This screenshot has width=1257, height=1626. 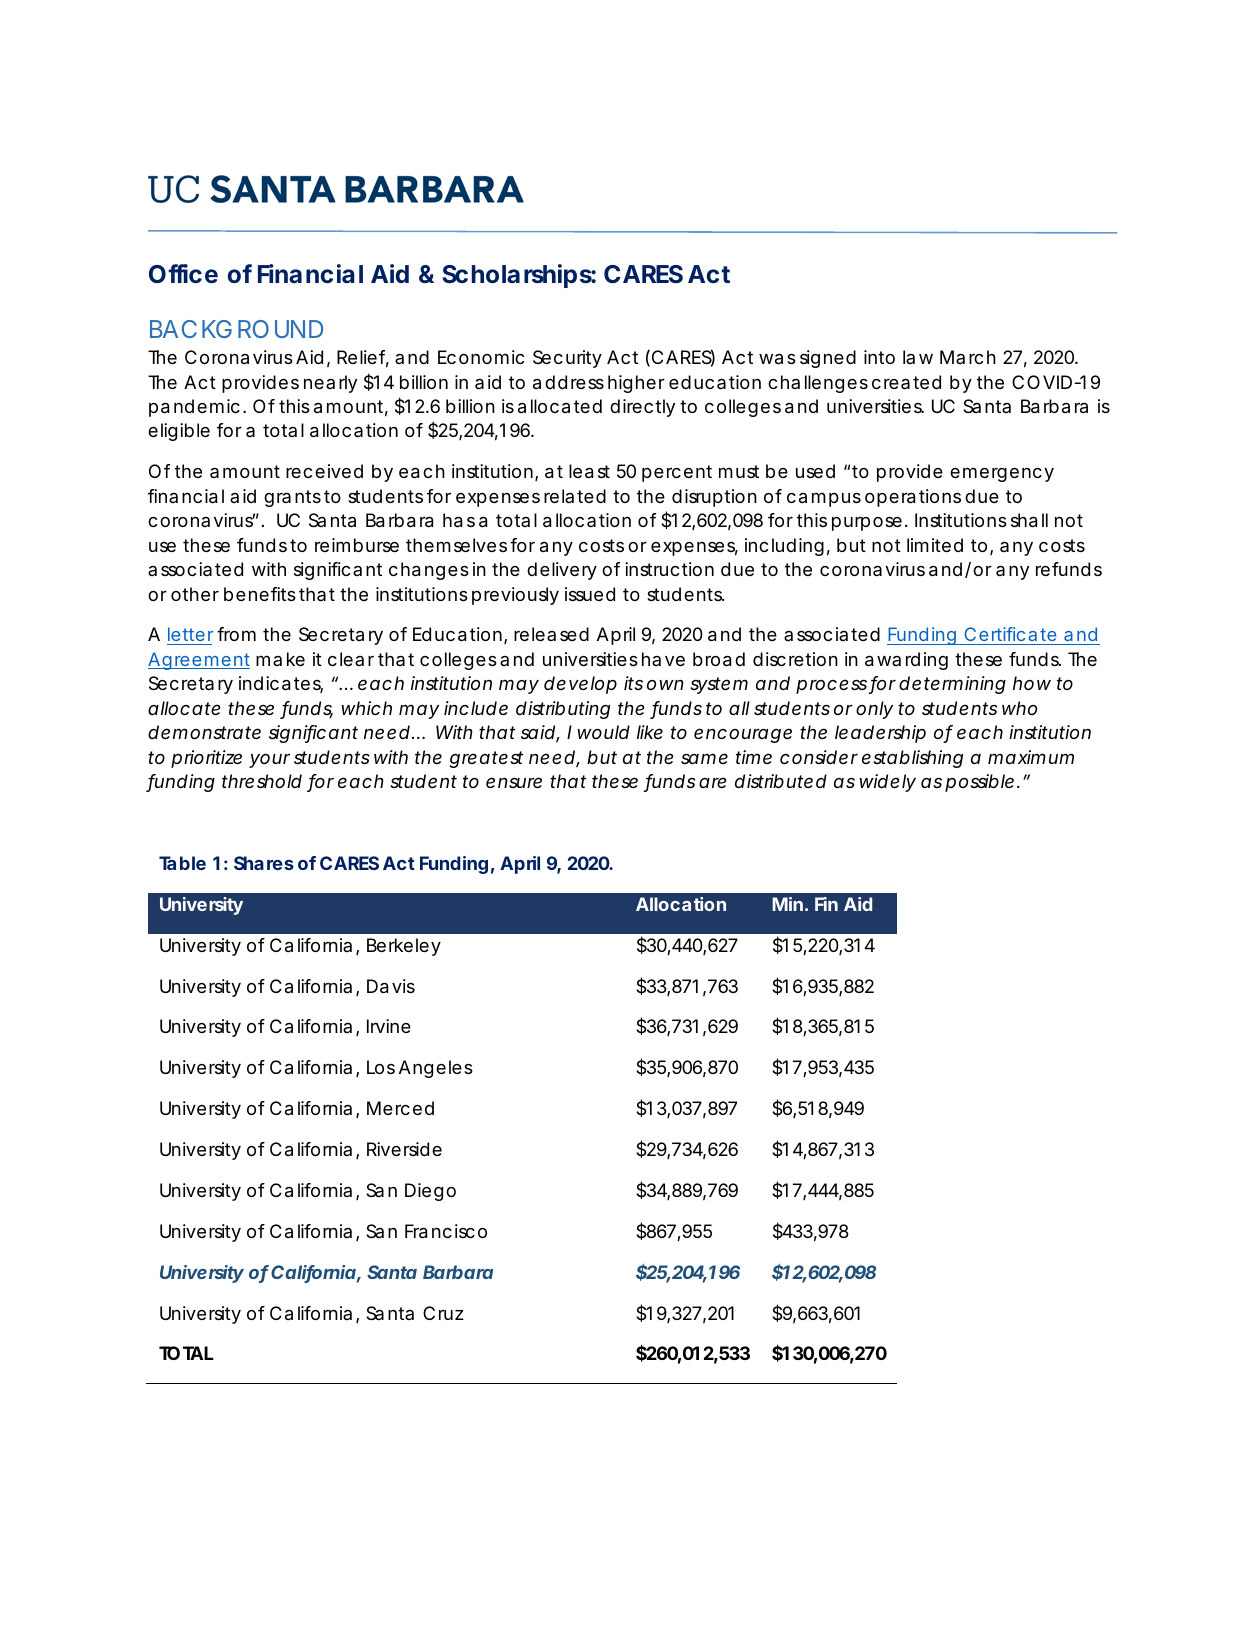 I want to click on ensure, so click(x=514, y=782).
